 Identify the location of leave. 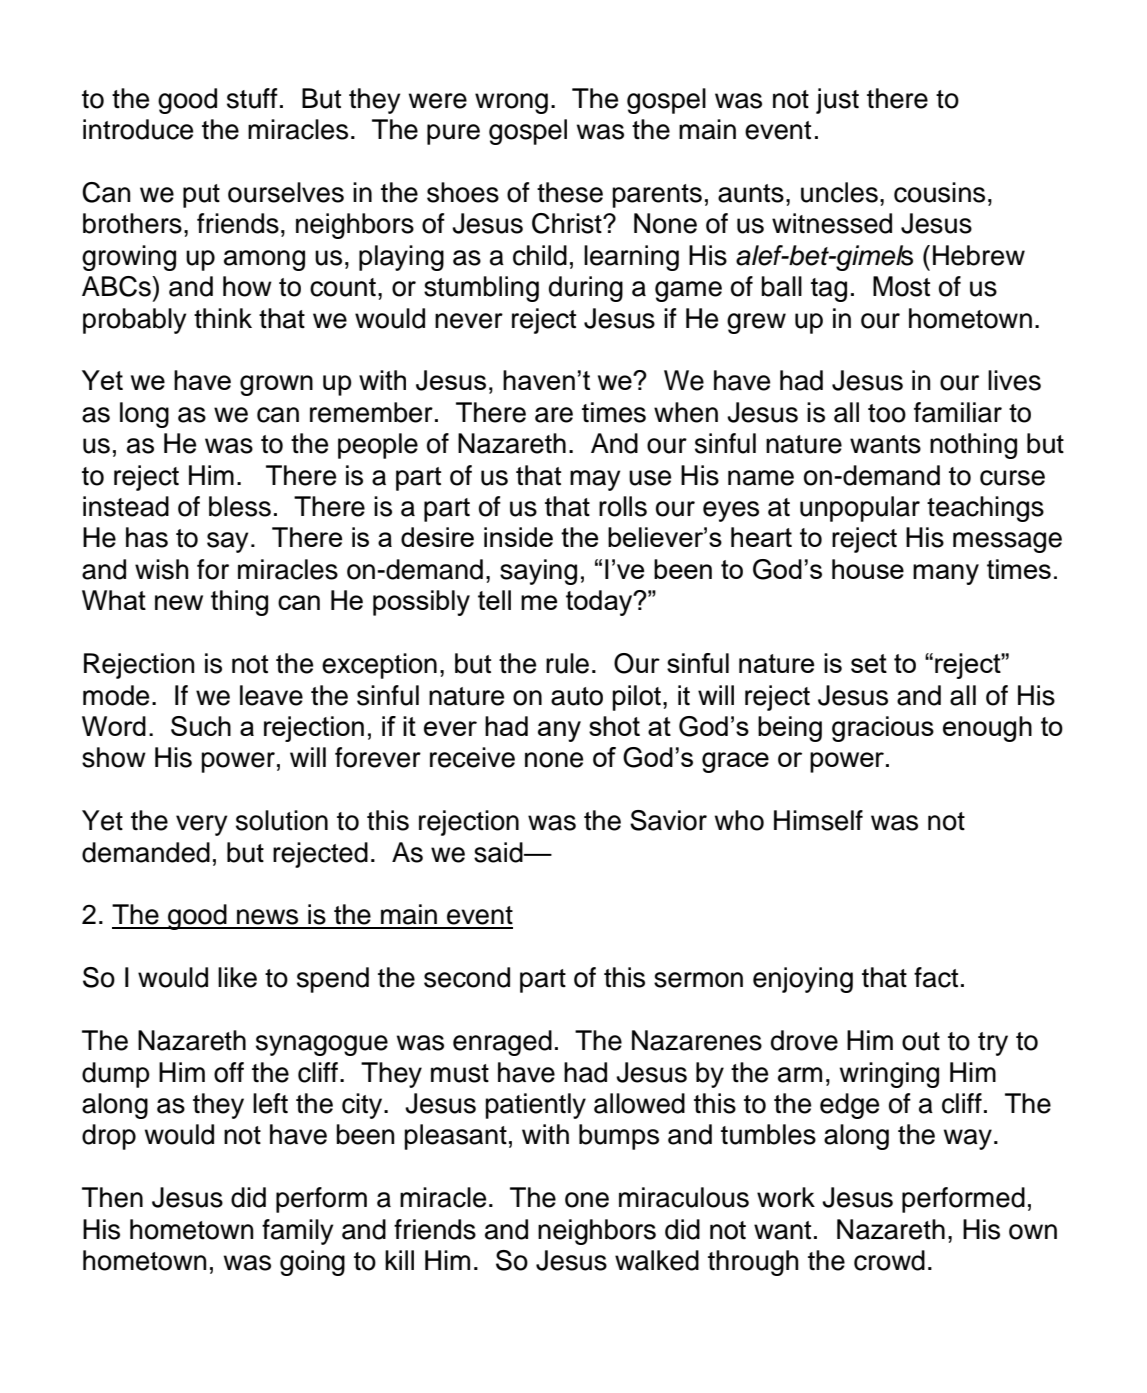
(271, 695).
